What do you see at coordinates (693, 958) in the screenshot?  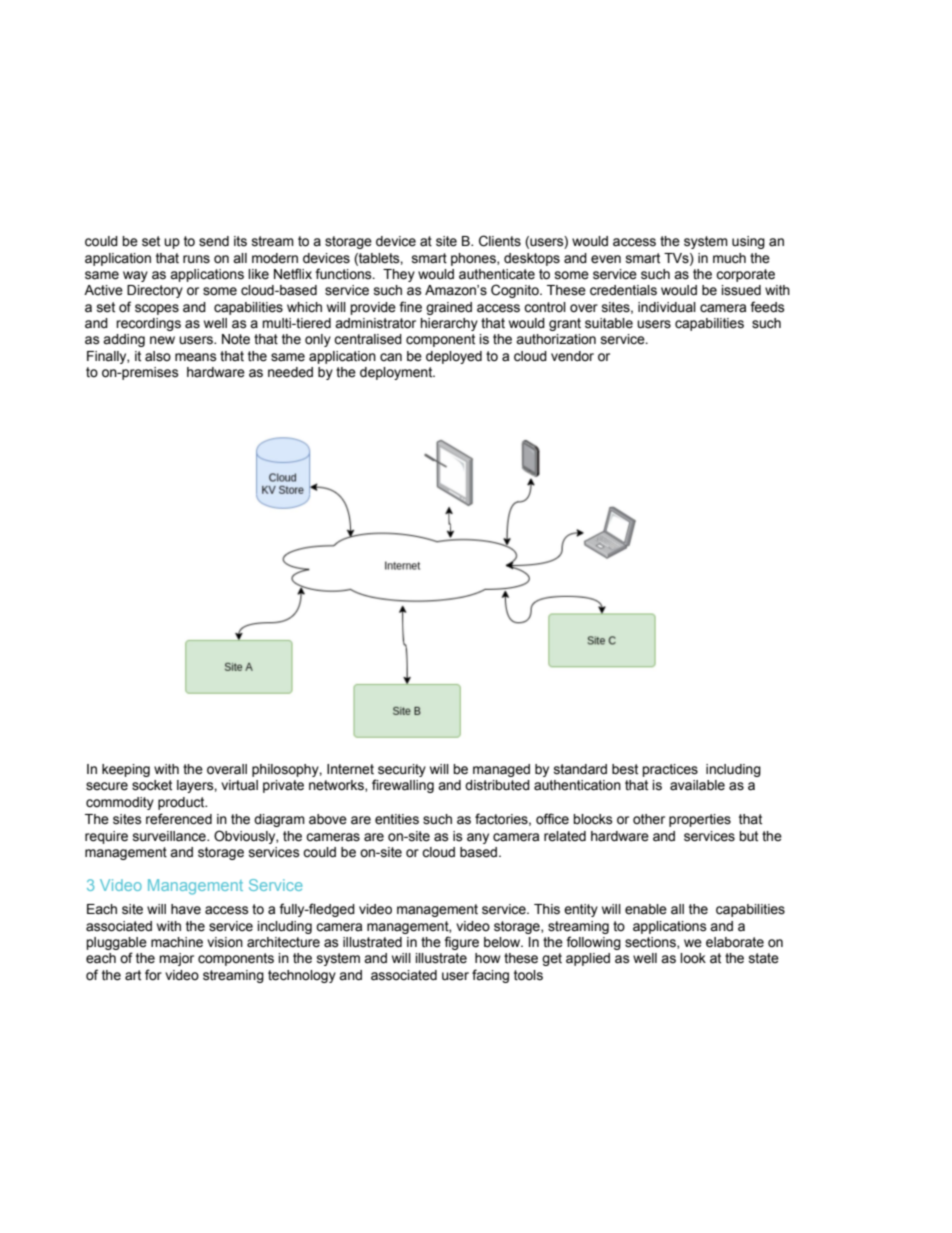 I see `look` at bounding box center [693, 958].
